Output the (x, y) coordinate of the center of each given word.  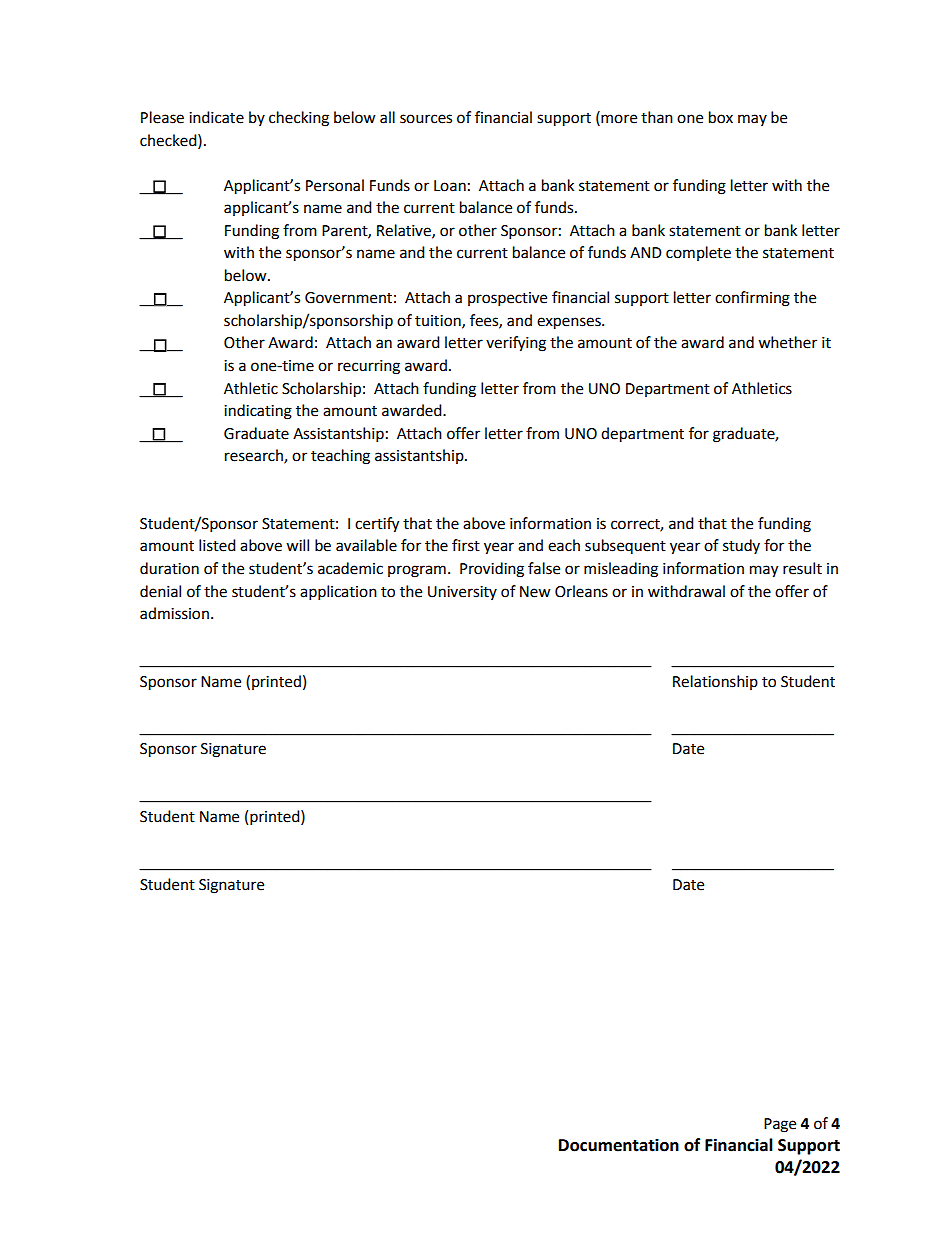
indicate (216, 117)
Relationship (715, 682)
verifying (516, 344)
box (721, 117)
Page (780, 1125)
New (535, 592)
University (462, 593)
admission (174, 613)
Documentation (619, 1145)
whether (787, 342)
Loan (450, 186)
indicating (258, 412)
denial (160, 591)
